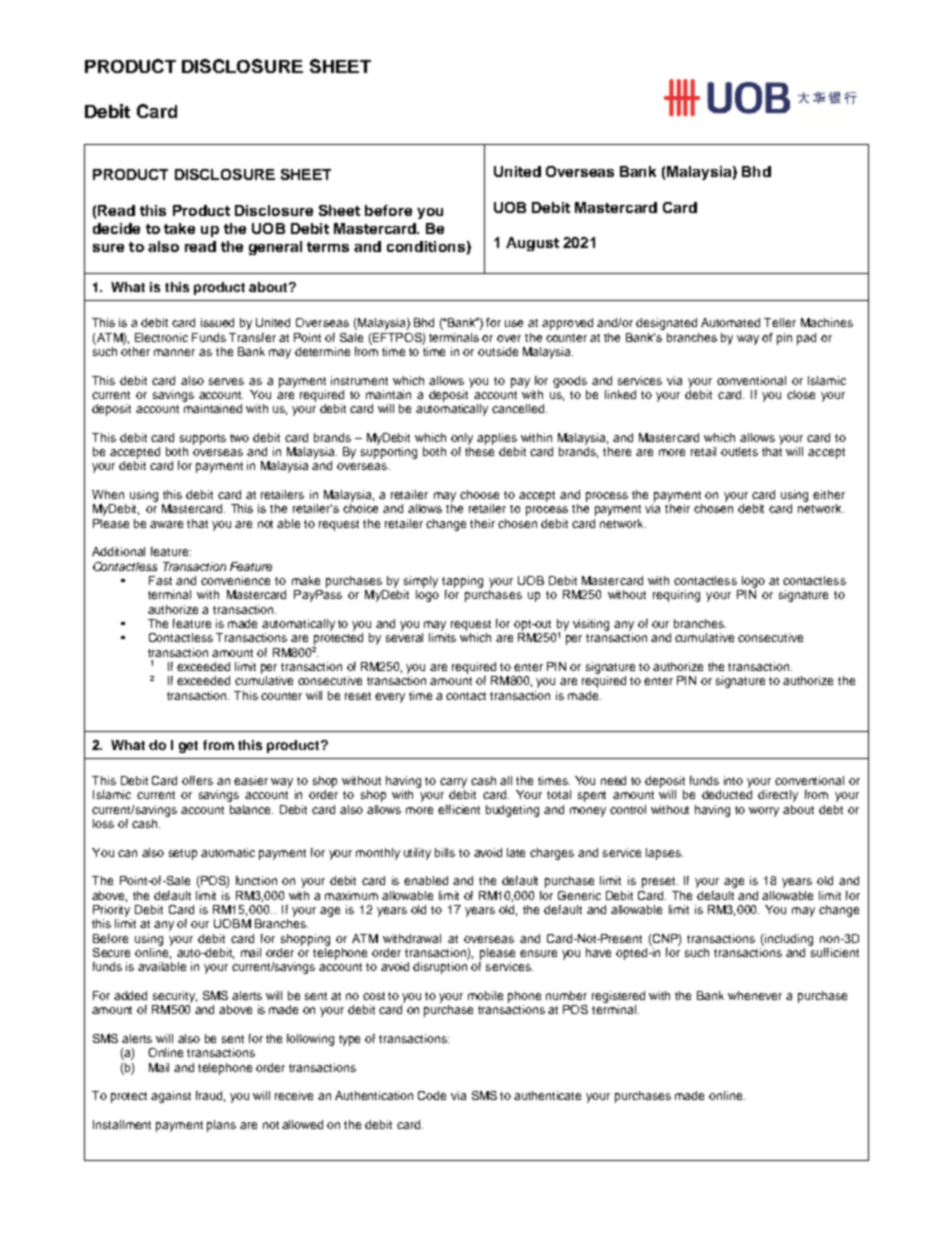 The image size is (952, 1233). What do you see at coordinates (788, 940) in the screenshot?
I see `including` at bounding box center [788, 940].
